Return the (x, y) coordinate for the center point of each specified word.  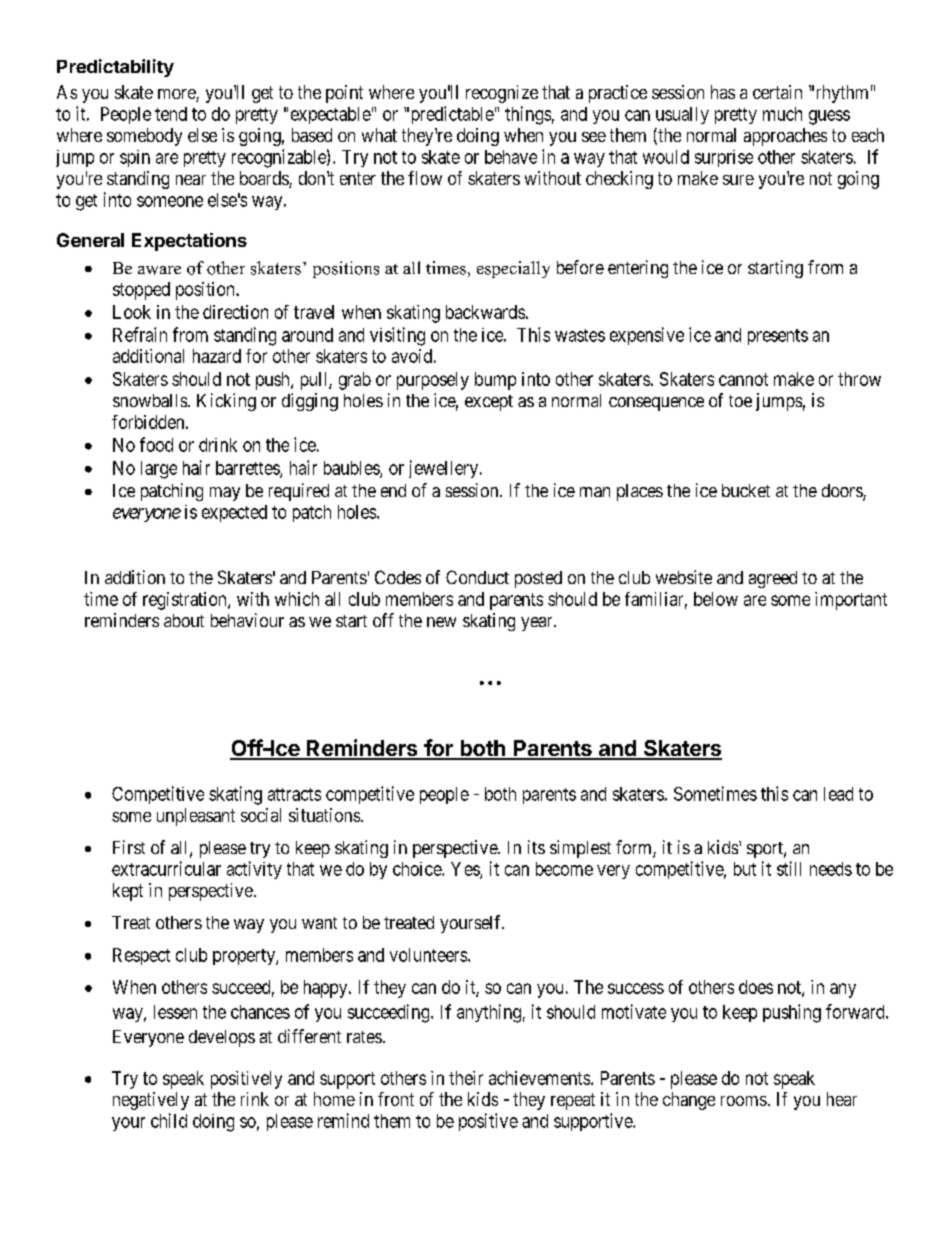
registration (186, 601)
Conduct (477, 577)
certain (777, 92)
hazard (217, 356)
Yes (466, 870)
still (789, 868)
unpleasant (196, 817)
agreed (773, 579)
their (466, 1078)
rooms (744, 1101)
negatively (151, 1101)
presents (778, 337)
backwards (485, 312)
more (177, 95)
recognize (502, 94)
